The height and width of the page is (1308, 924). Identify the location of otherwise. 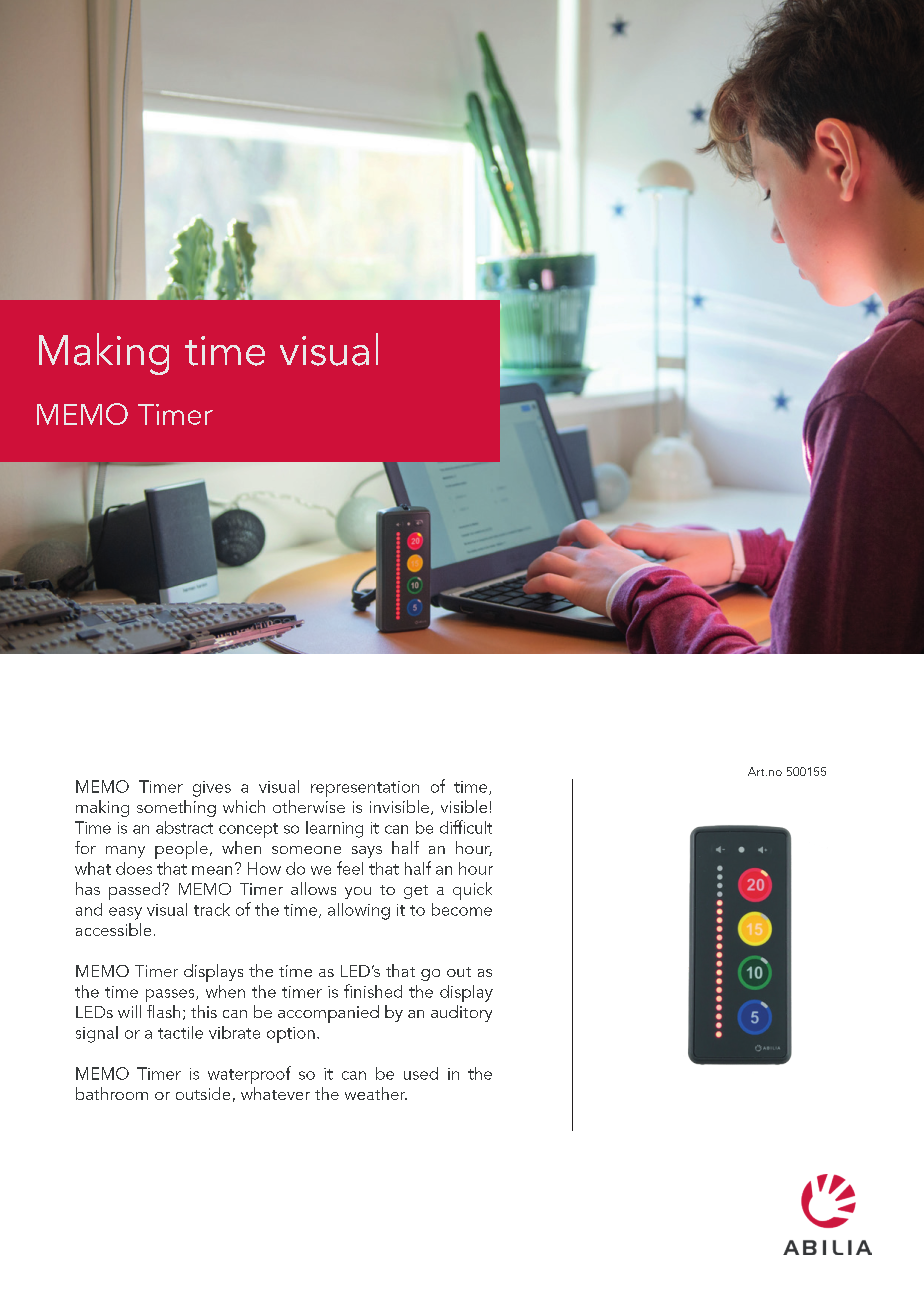
(309, 806).
